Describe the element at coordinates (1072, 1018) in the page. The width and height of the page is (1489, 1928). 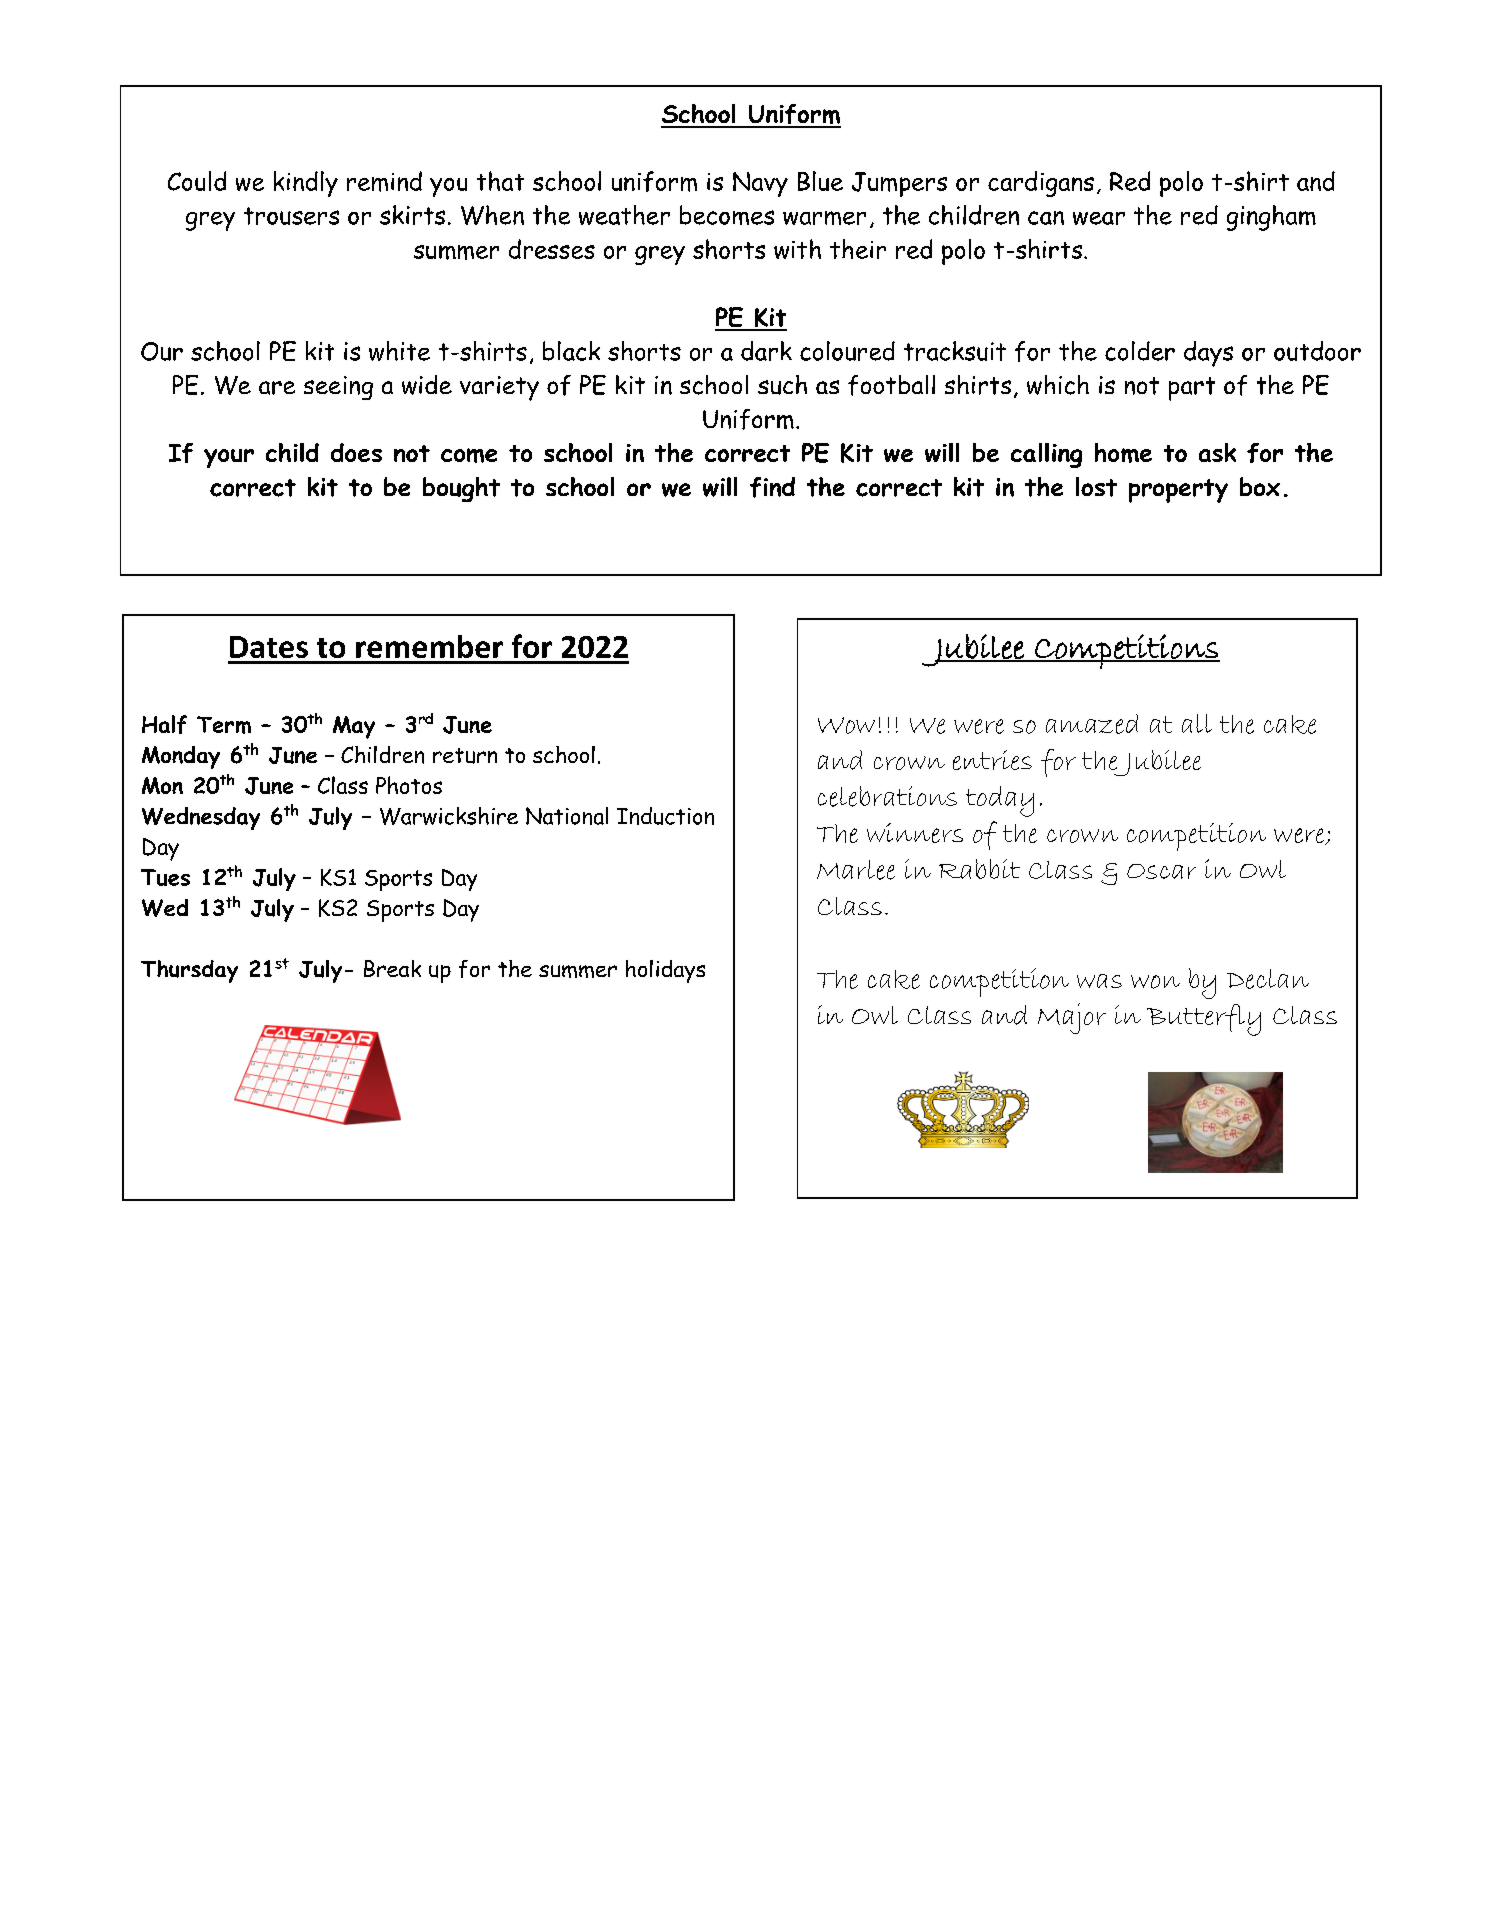
I see `Major` at that location.
